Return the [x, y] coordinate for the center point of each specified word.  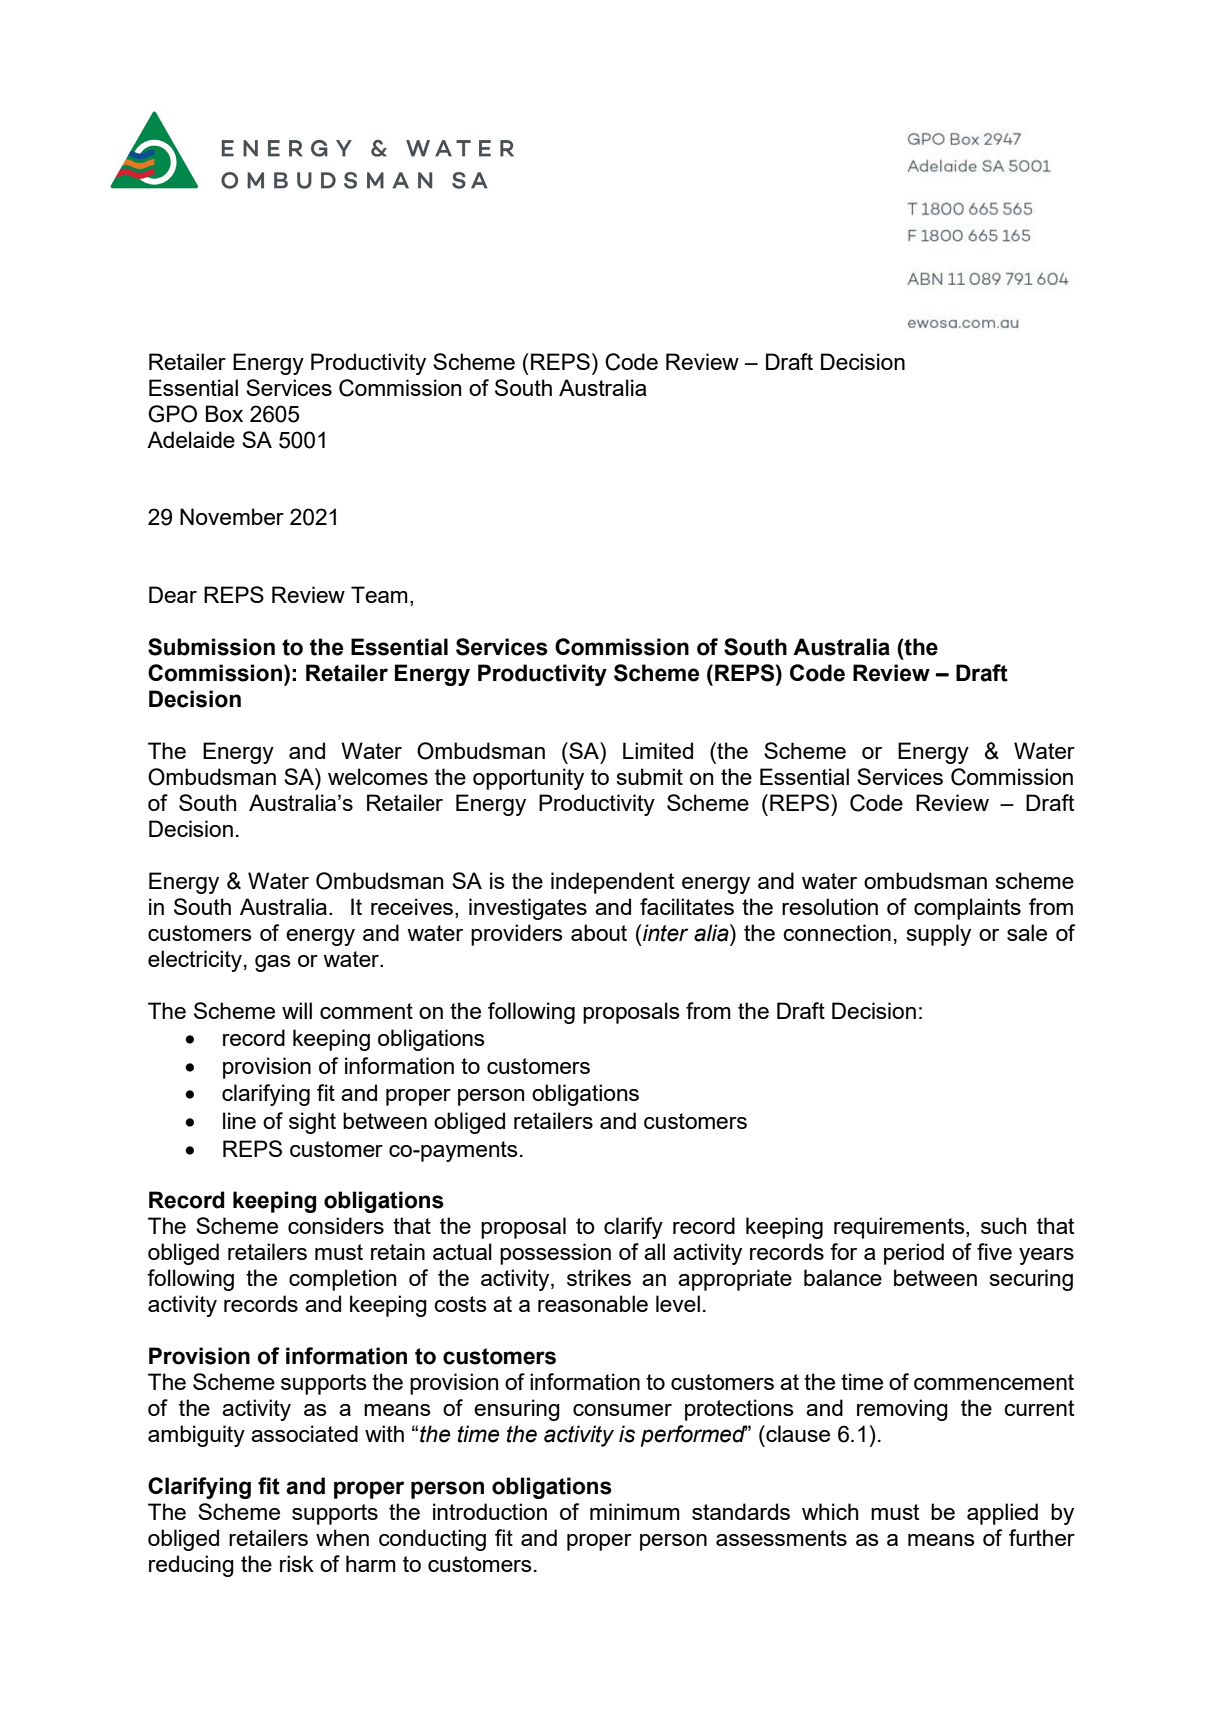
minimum [635, 1511]
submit [649, 776]
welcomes [378, 776]
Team [379, 594]
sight [312, 1123]
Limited [658, 750]
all [654, 1251]
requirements [900, 1228]
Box [224, 413]
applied [1002, 1514]
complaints [967, 909]
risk [297, 1563]
